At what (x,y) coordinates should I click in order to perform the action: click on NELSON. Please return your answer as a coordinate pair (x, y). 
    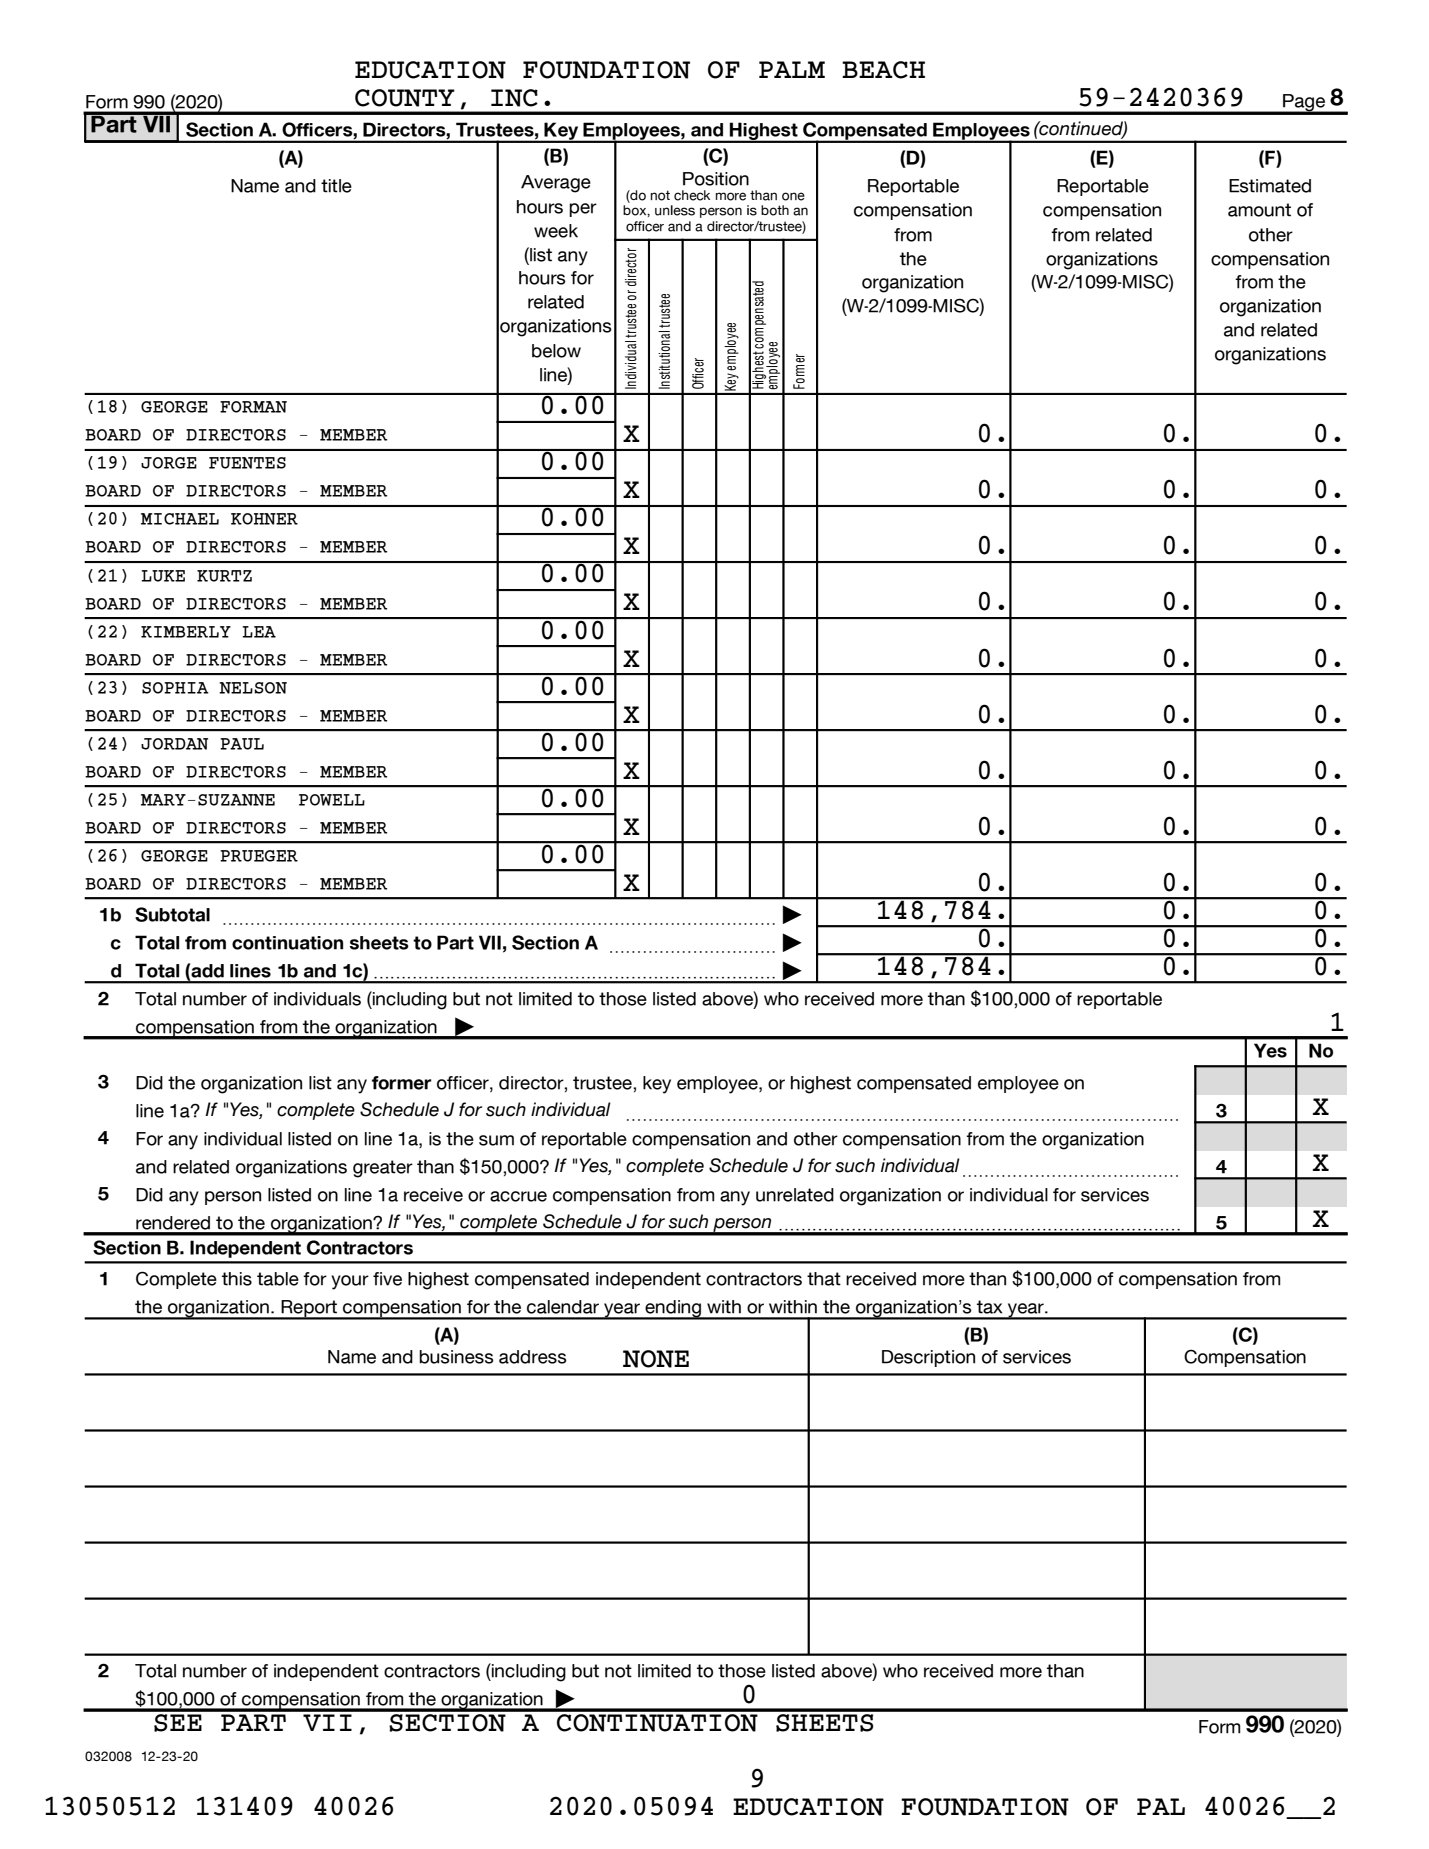
    Looking at the image, I should click on (253, 688).
